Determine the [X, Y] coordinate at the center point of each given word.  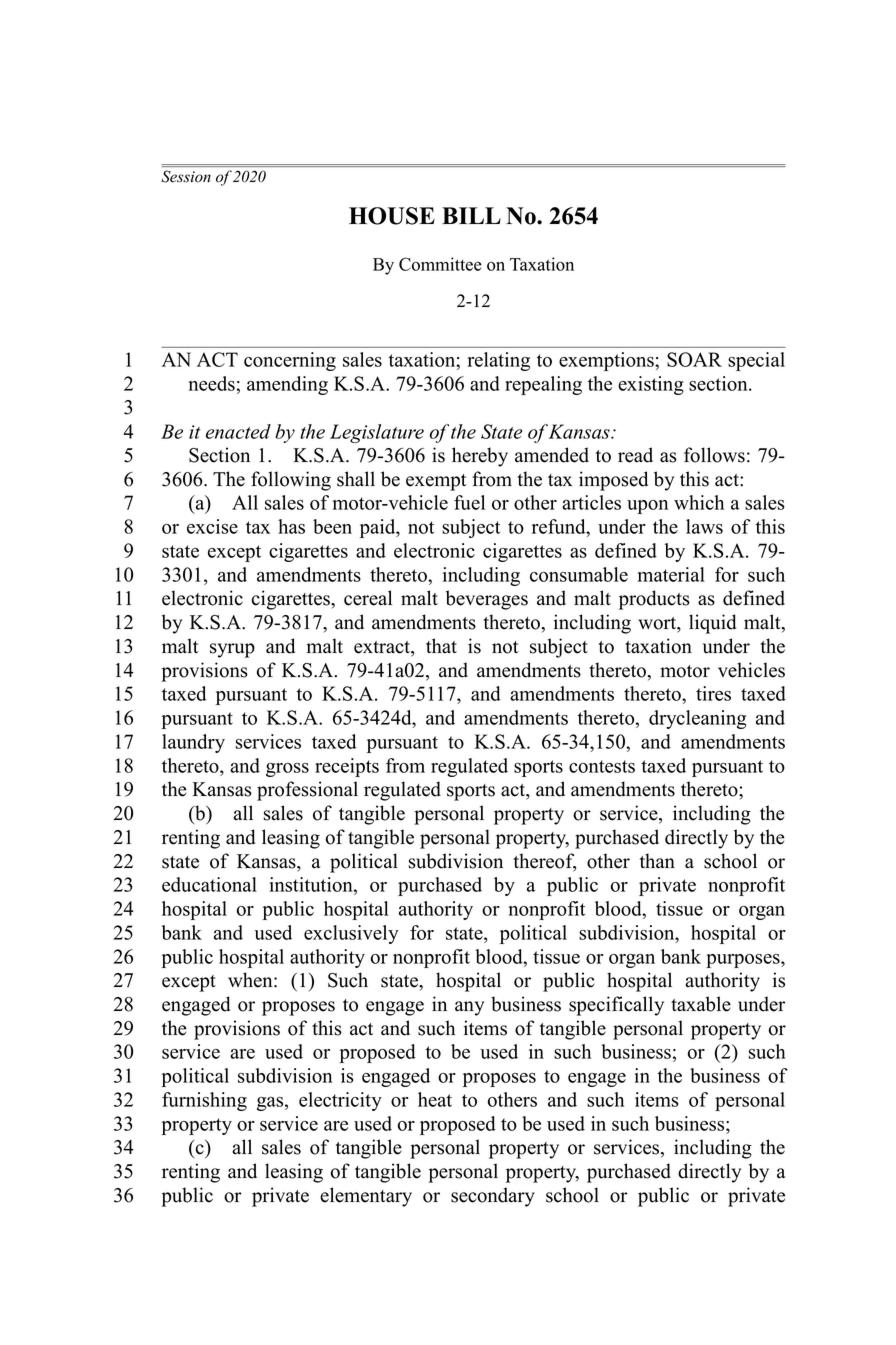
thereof [544, 862]
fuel [469, 502]
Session [186, 176]
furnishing [204, 1101]
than [657, 861]
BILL [471, 215]
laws [704, 526]
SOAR [694, 359]
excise [212, 526]
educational [209, 884]
